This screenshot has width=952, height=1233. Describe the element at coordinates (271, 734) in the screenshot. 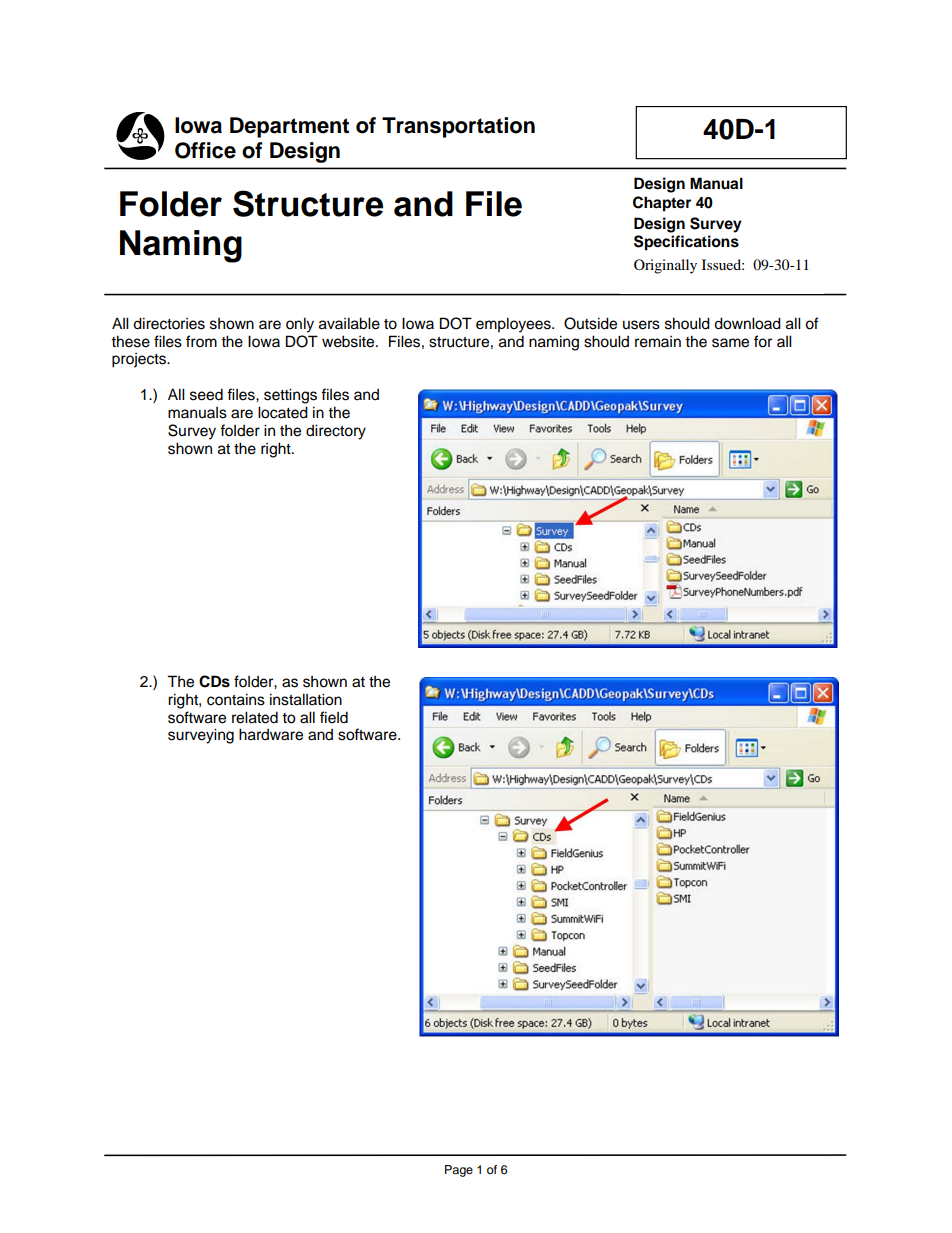

I see `hardware` at that location.
